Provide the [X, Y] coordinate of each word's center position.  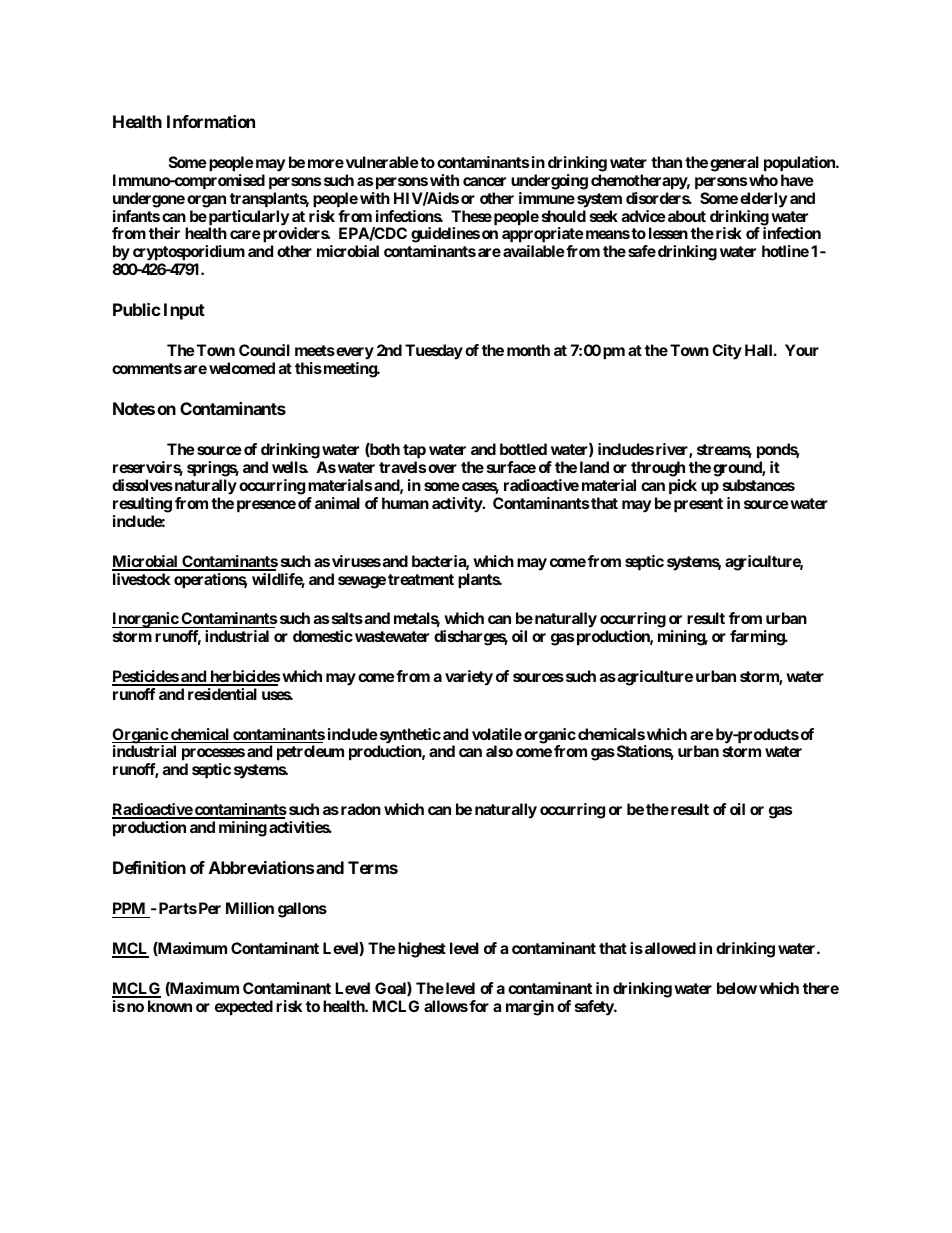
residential [222, 694]
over [442, 468]
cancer [484, 181]
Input [184, 311]
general [734, 164]
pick [683, 487]
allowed [669, 948]
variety [469, 678]
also [499, 751]
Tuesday [434, 352]
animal [337, 503]
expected [244, 1008]
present [698, 505]
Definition [149, 867]
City [727, 352]
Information [211, 121]
